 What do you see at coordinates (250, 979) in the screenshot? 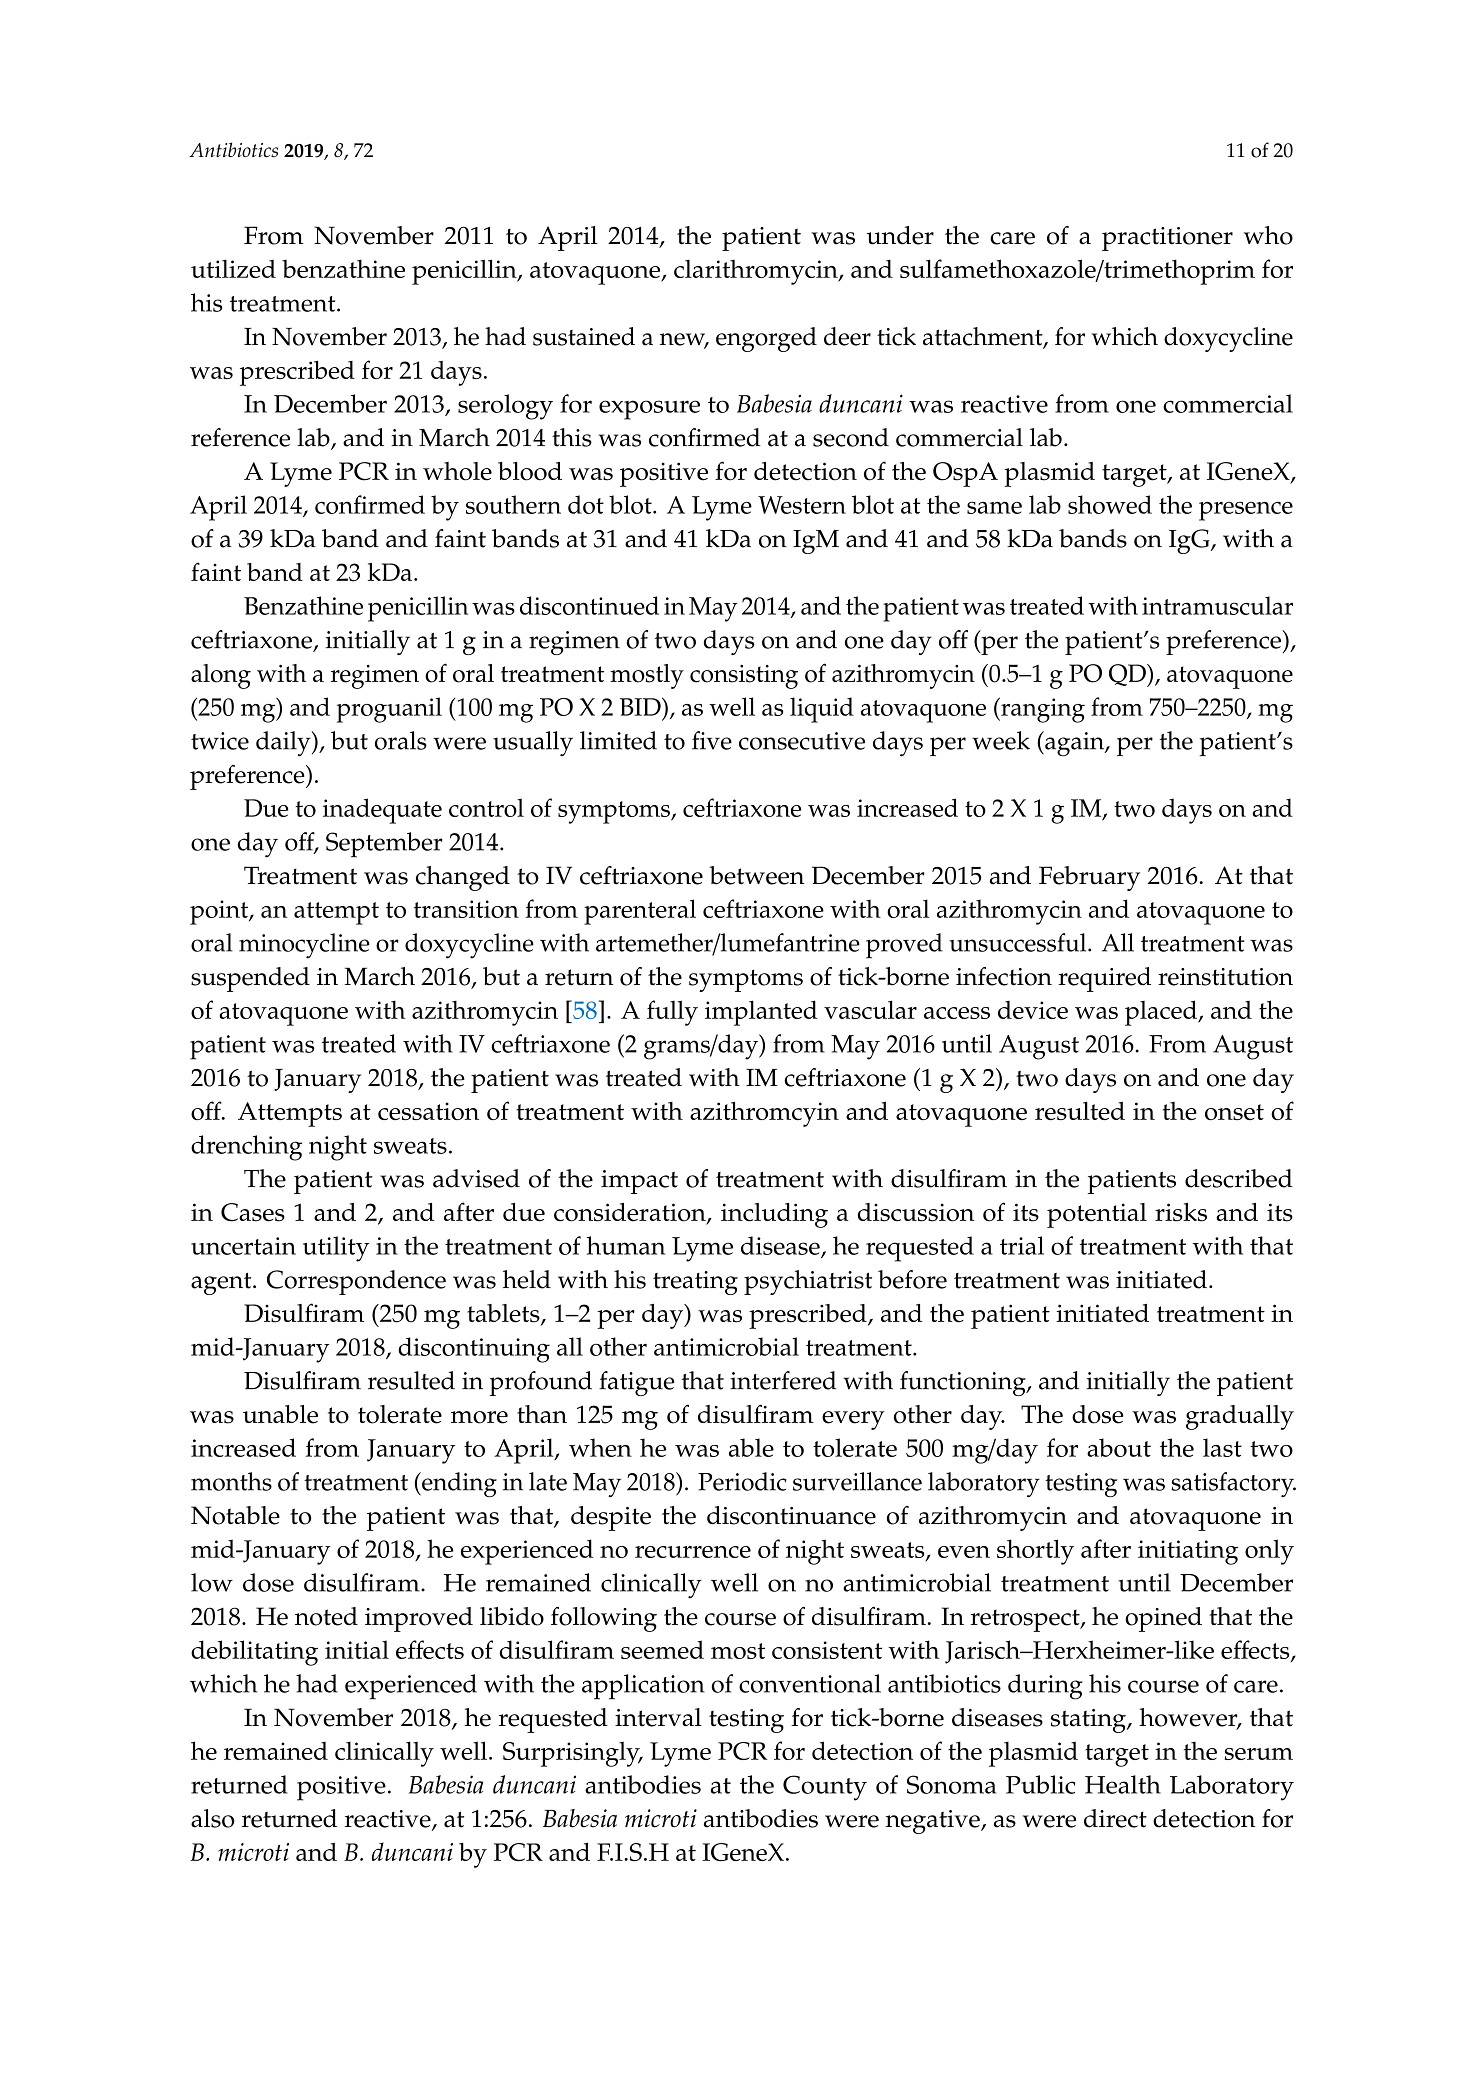
I see `suspended` at bounding box center [250, 979].
